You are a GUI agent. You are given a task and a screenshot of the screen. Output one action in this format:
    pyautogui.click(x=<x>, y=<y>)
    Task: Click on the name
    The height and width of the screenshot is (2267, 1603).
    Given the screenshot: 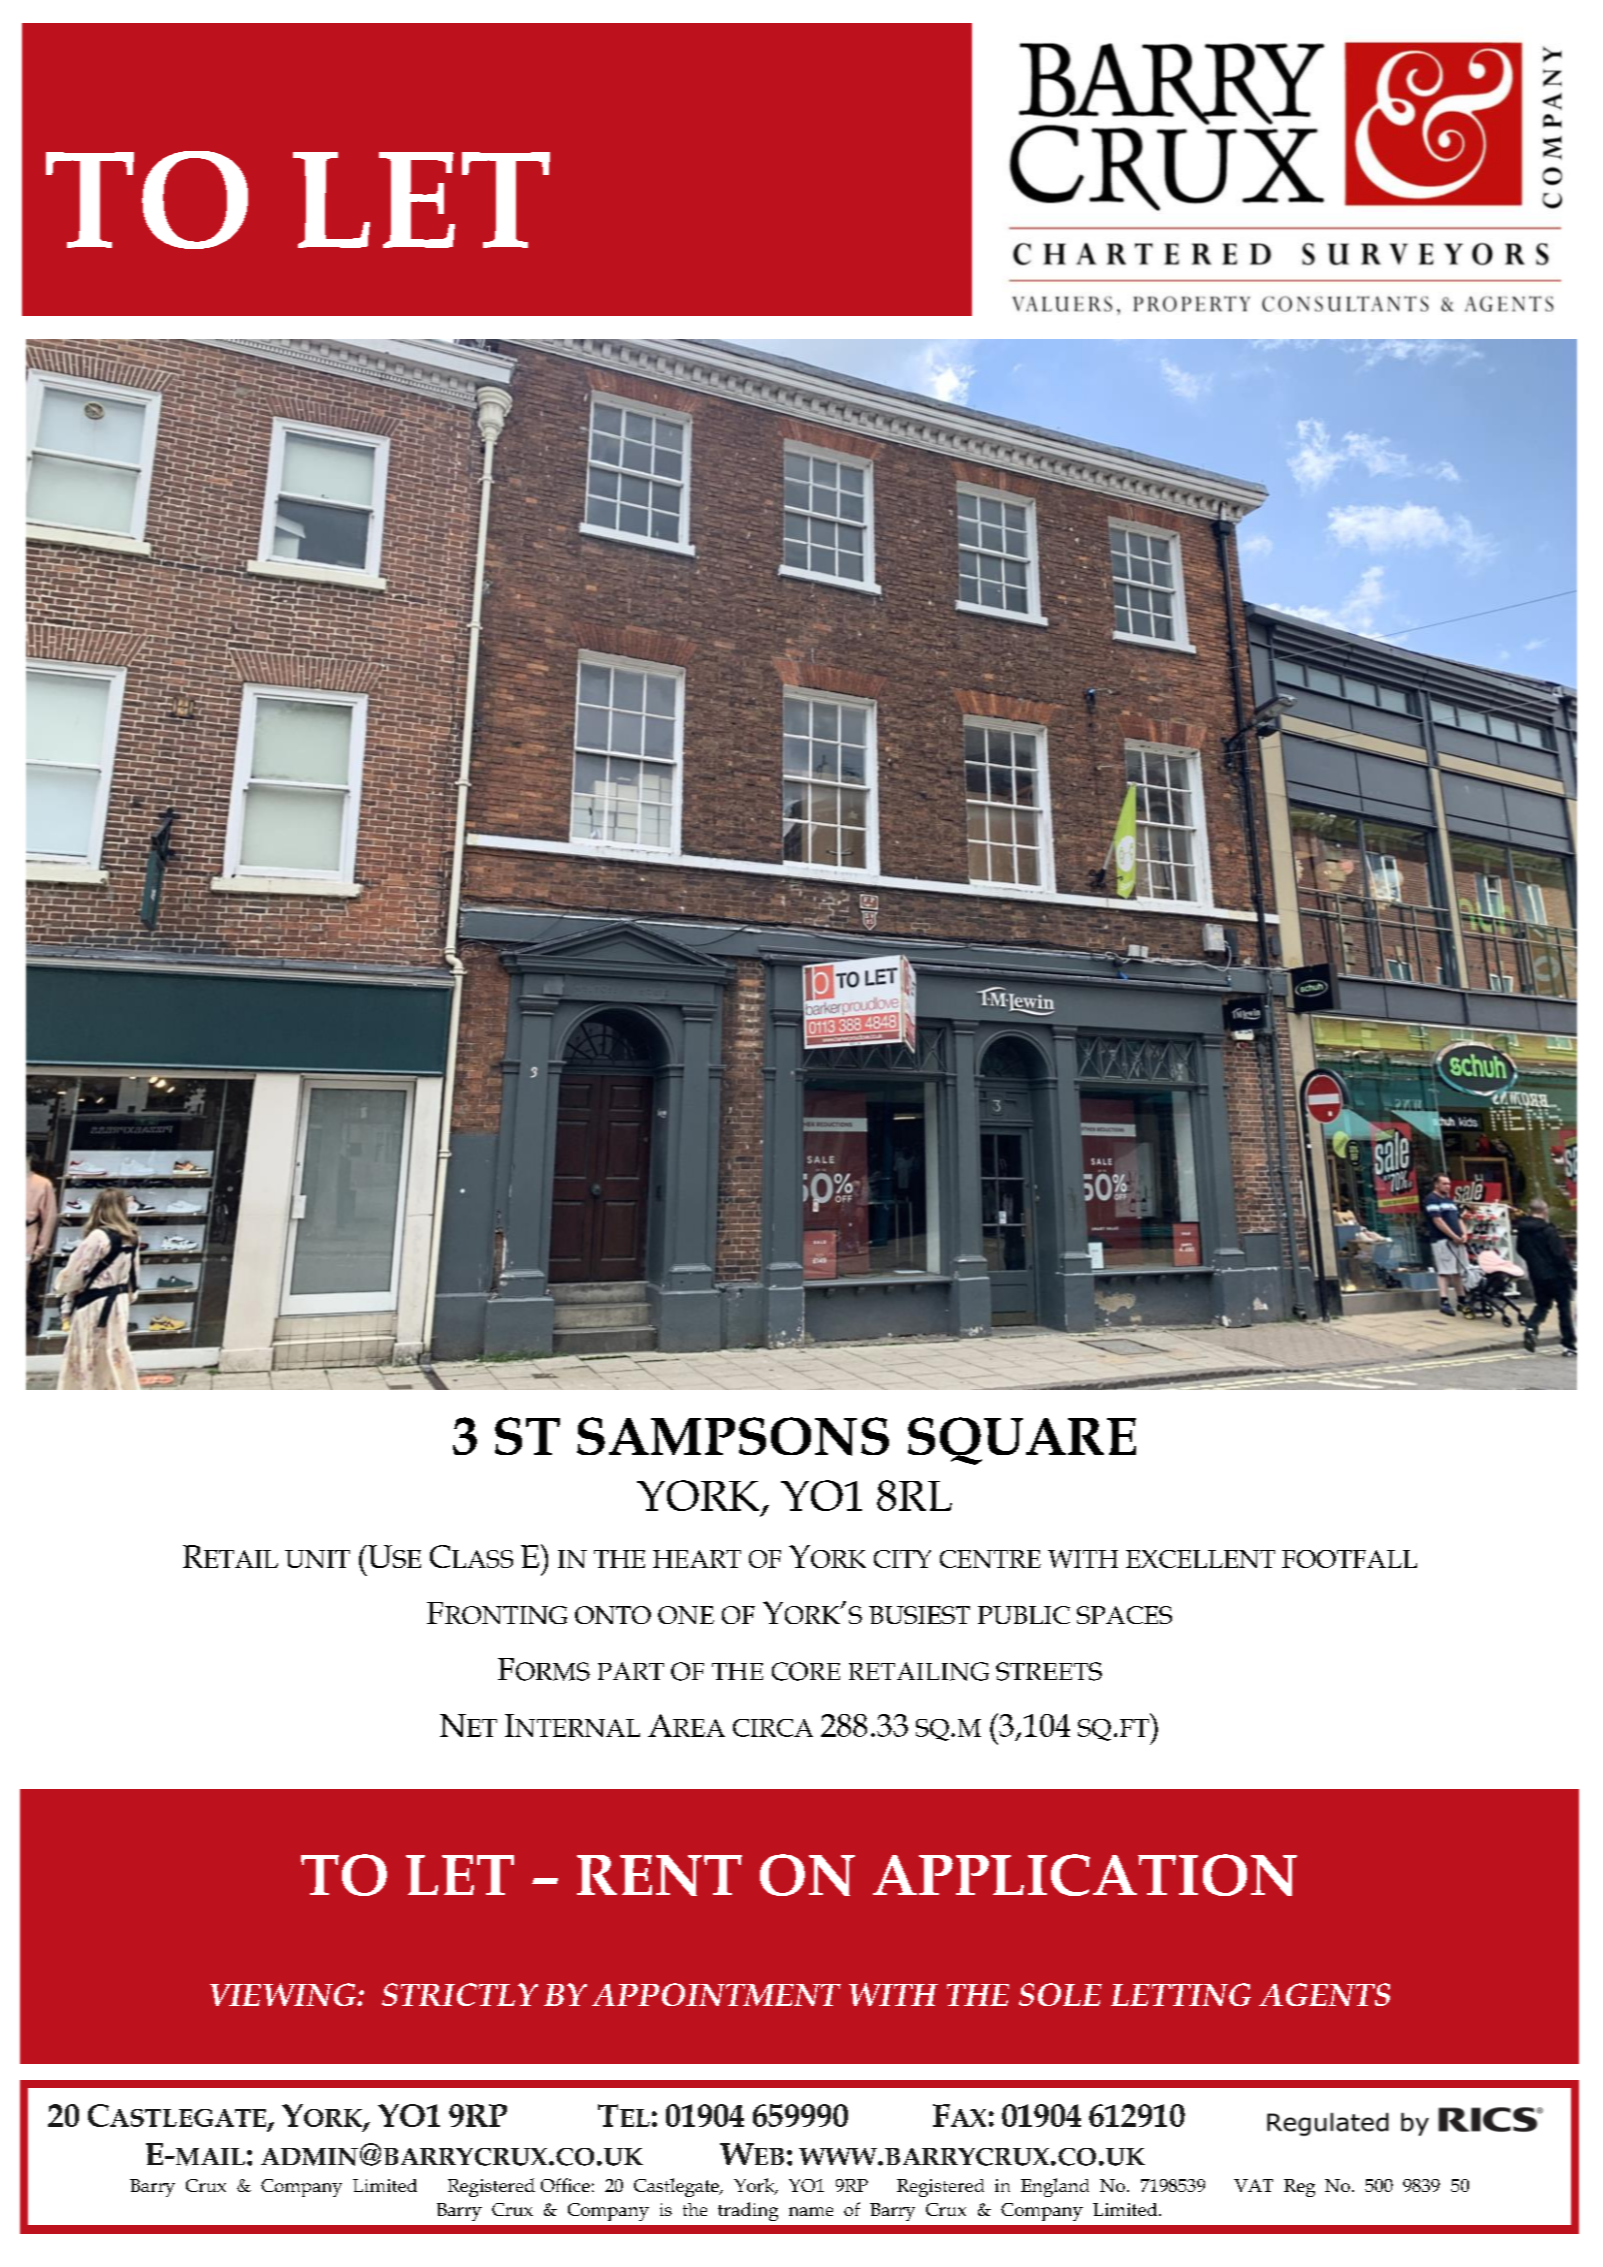 What is the action you would take?
    pyautogui.click(x=811, y=2211)
